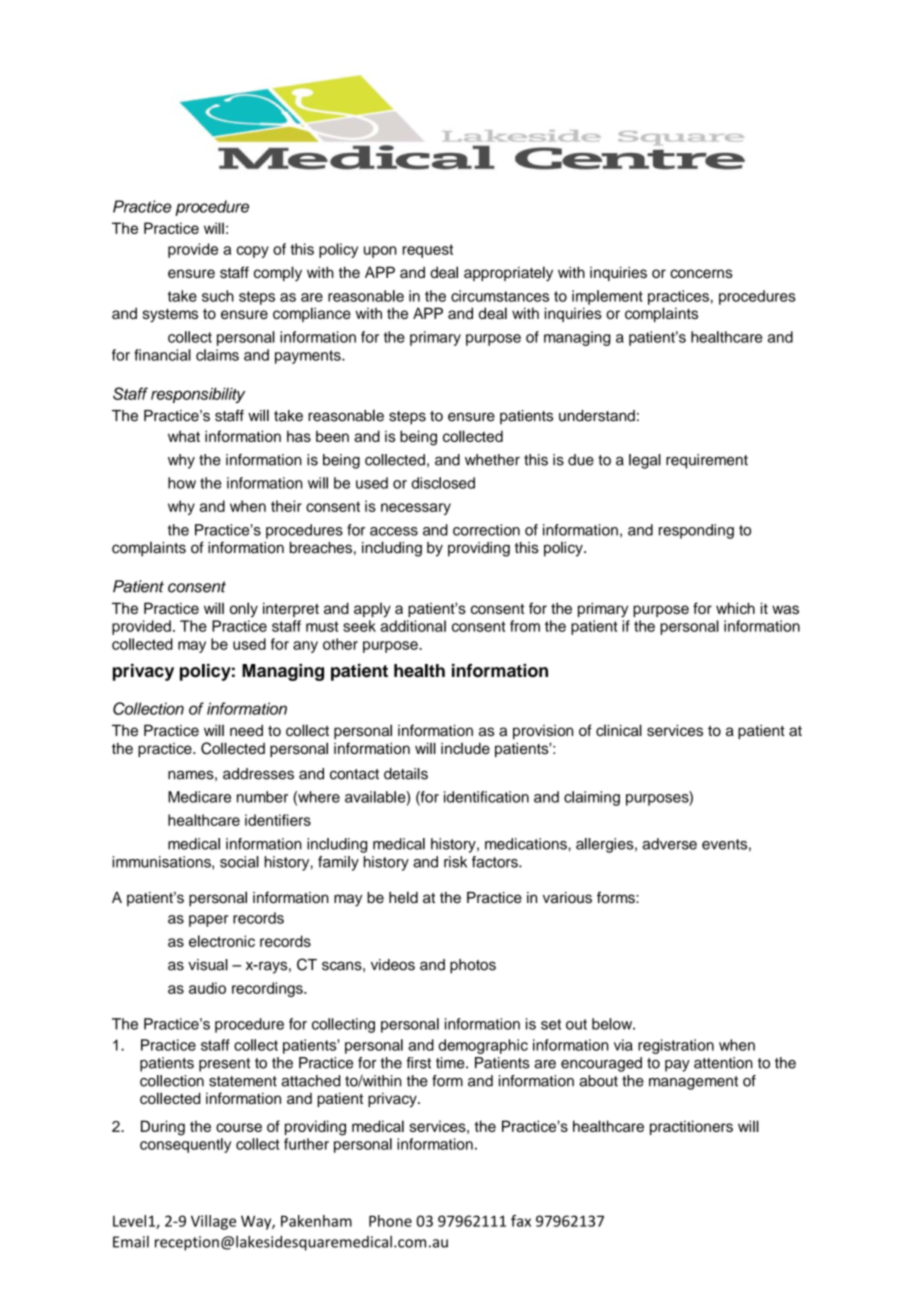 The image size is (924, 1307). I want to click on circumstances, so click(500, 296).
